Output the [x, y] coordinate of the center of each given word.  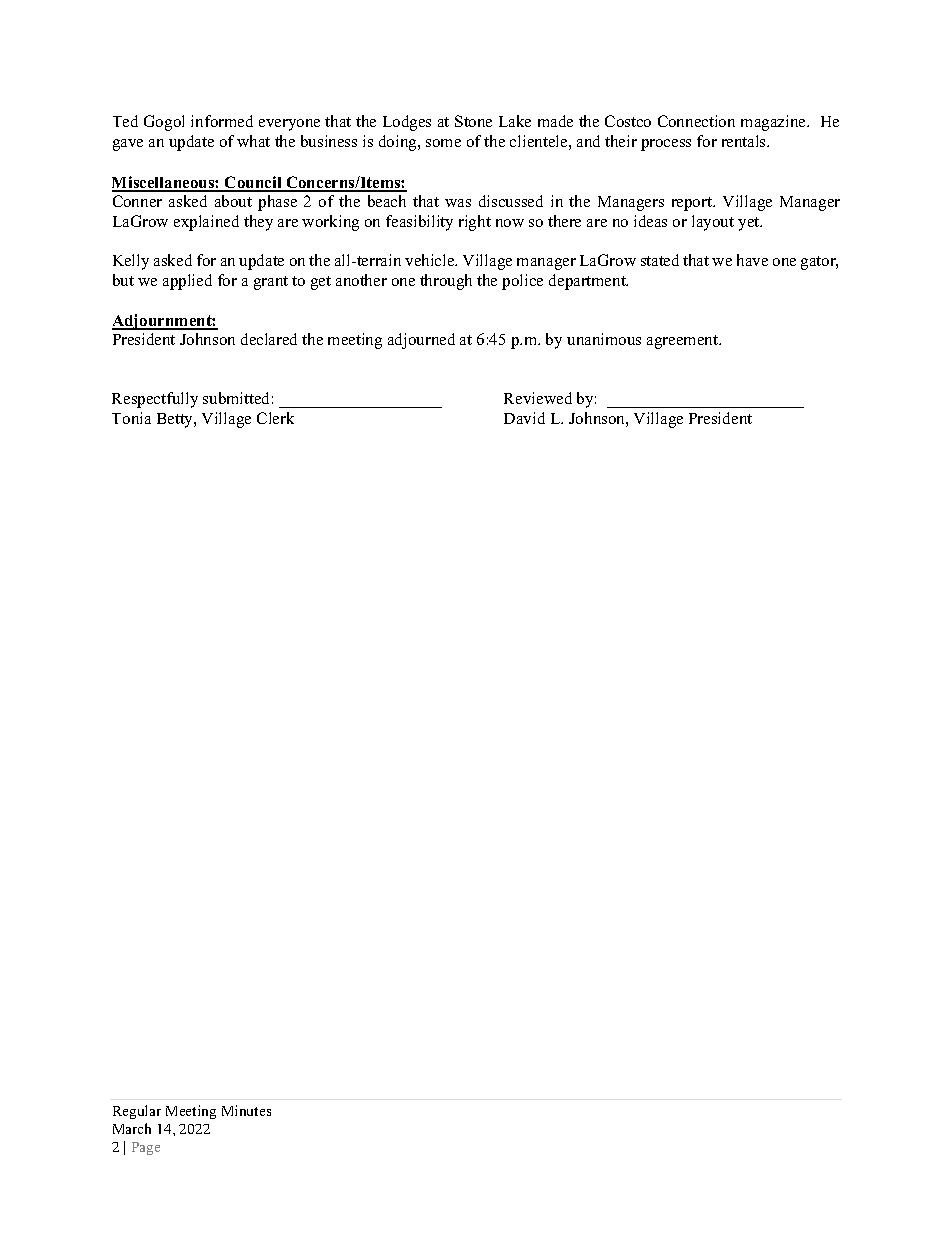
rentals [745, 141]
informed [222, 121]
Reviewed [538, 398]
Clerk [275, 418]
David [524, 418]
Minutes [246, 1110]
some [443, 143]
